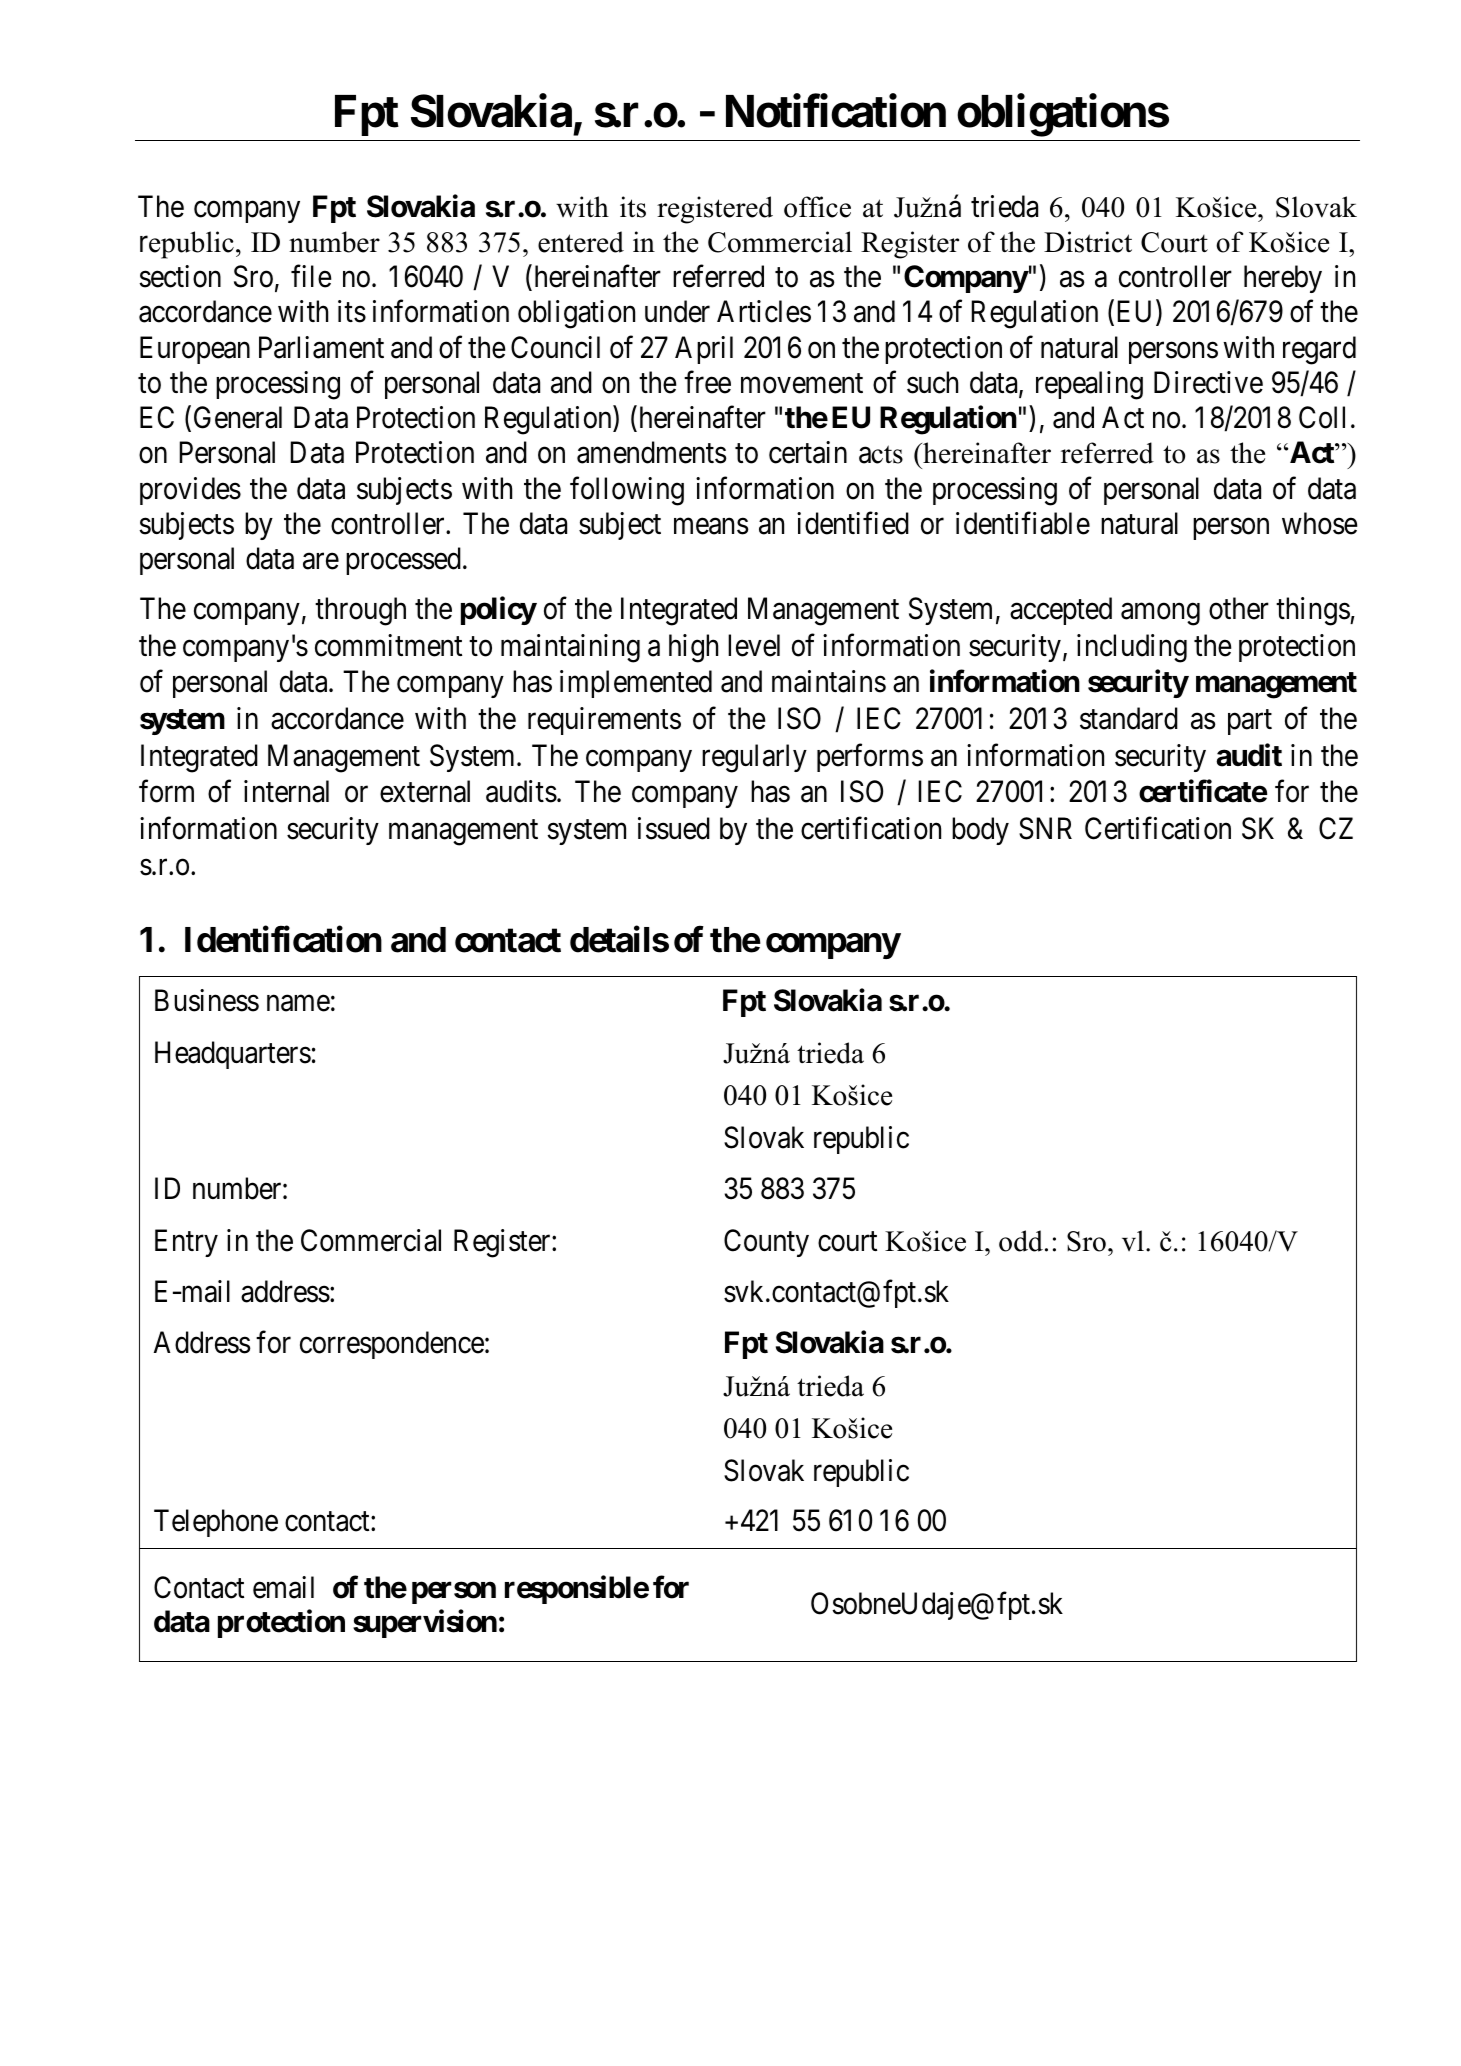  What do you see at coordinates (425, 1624) in the document?
I see `supervision` at bounding box center [425, 1624].
